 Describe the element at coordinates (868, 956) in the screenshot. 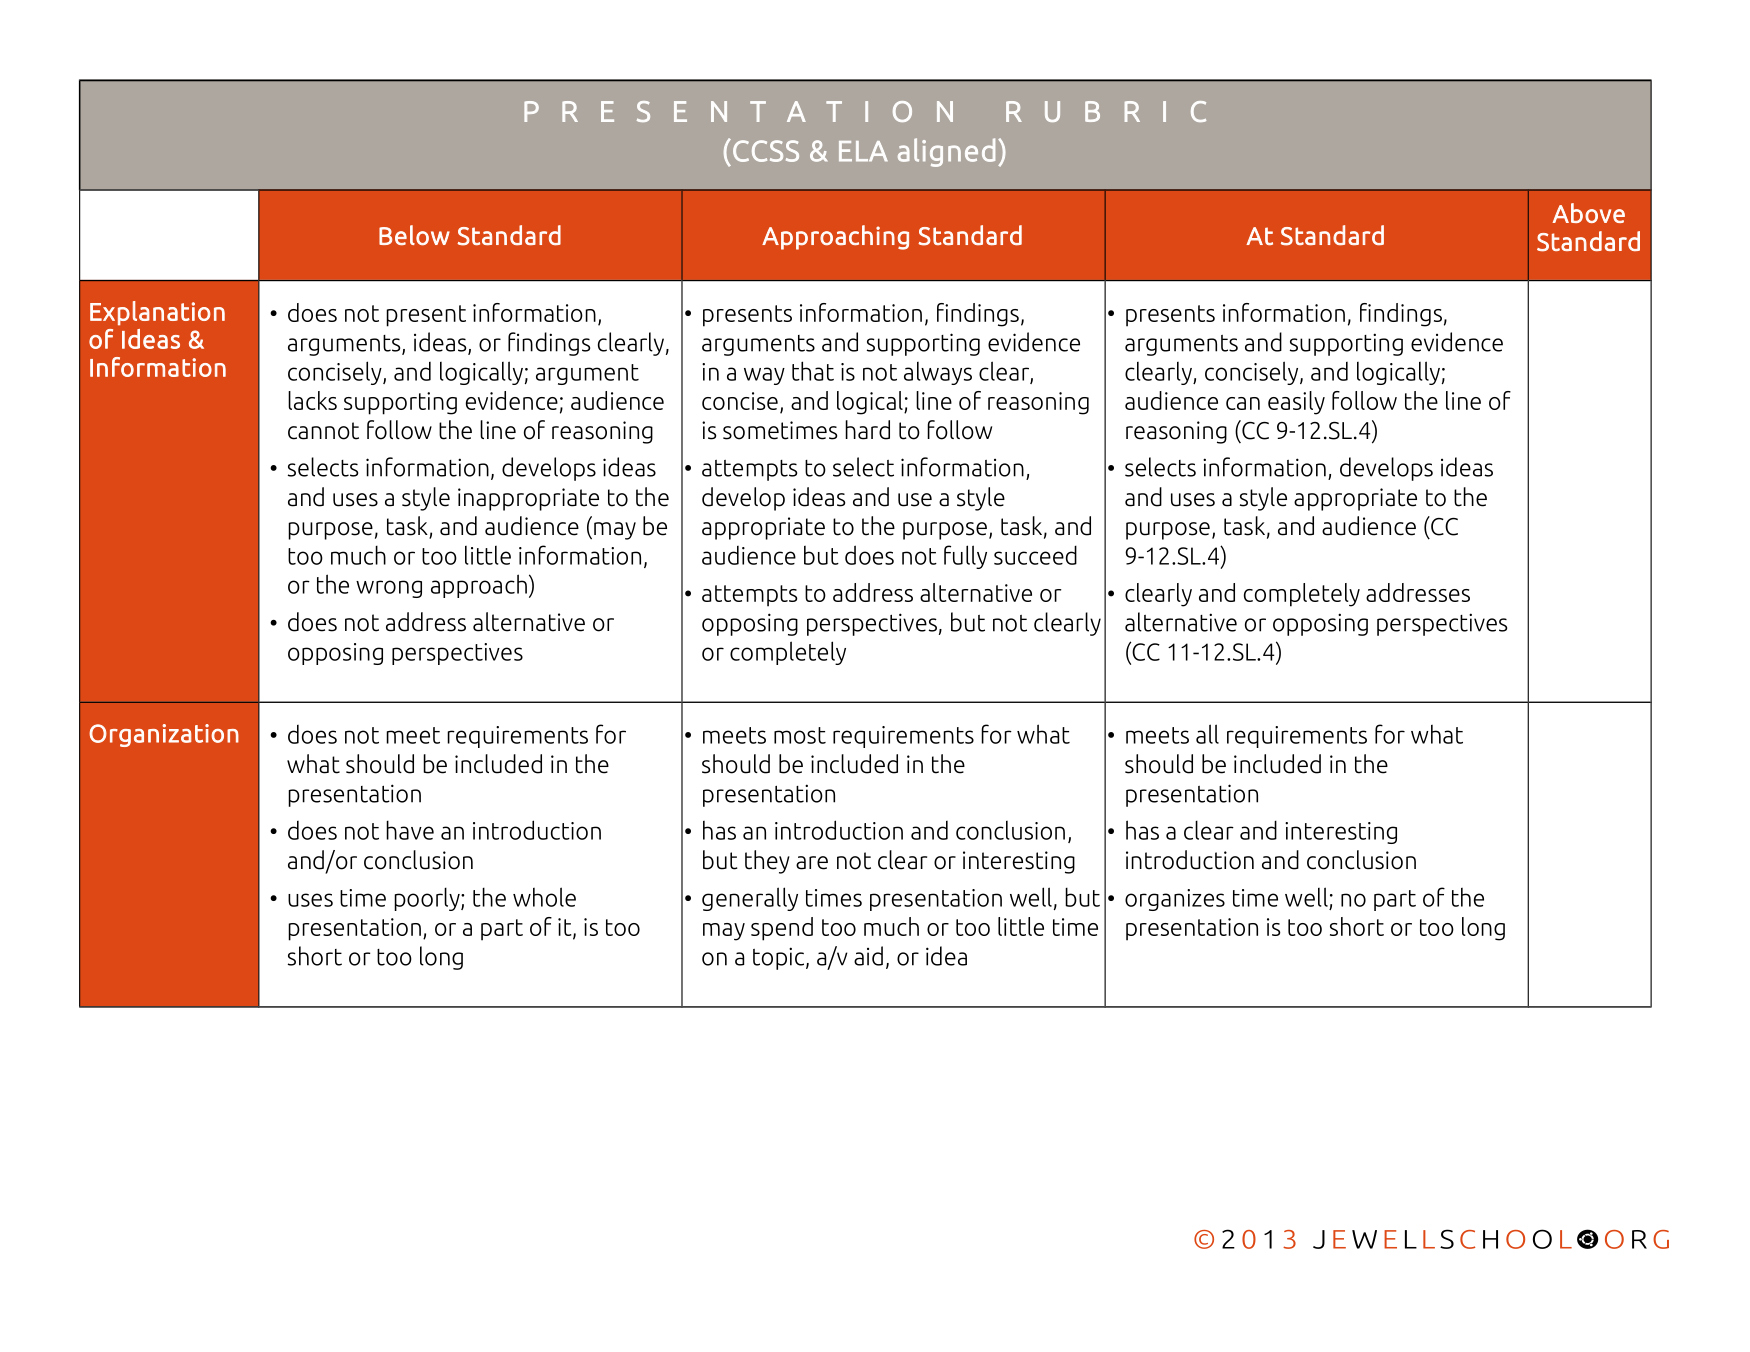

I see `aid` at that location.
